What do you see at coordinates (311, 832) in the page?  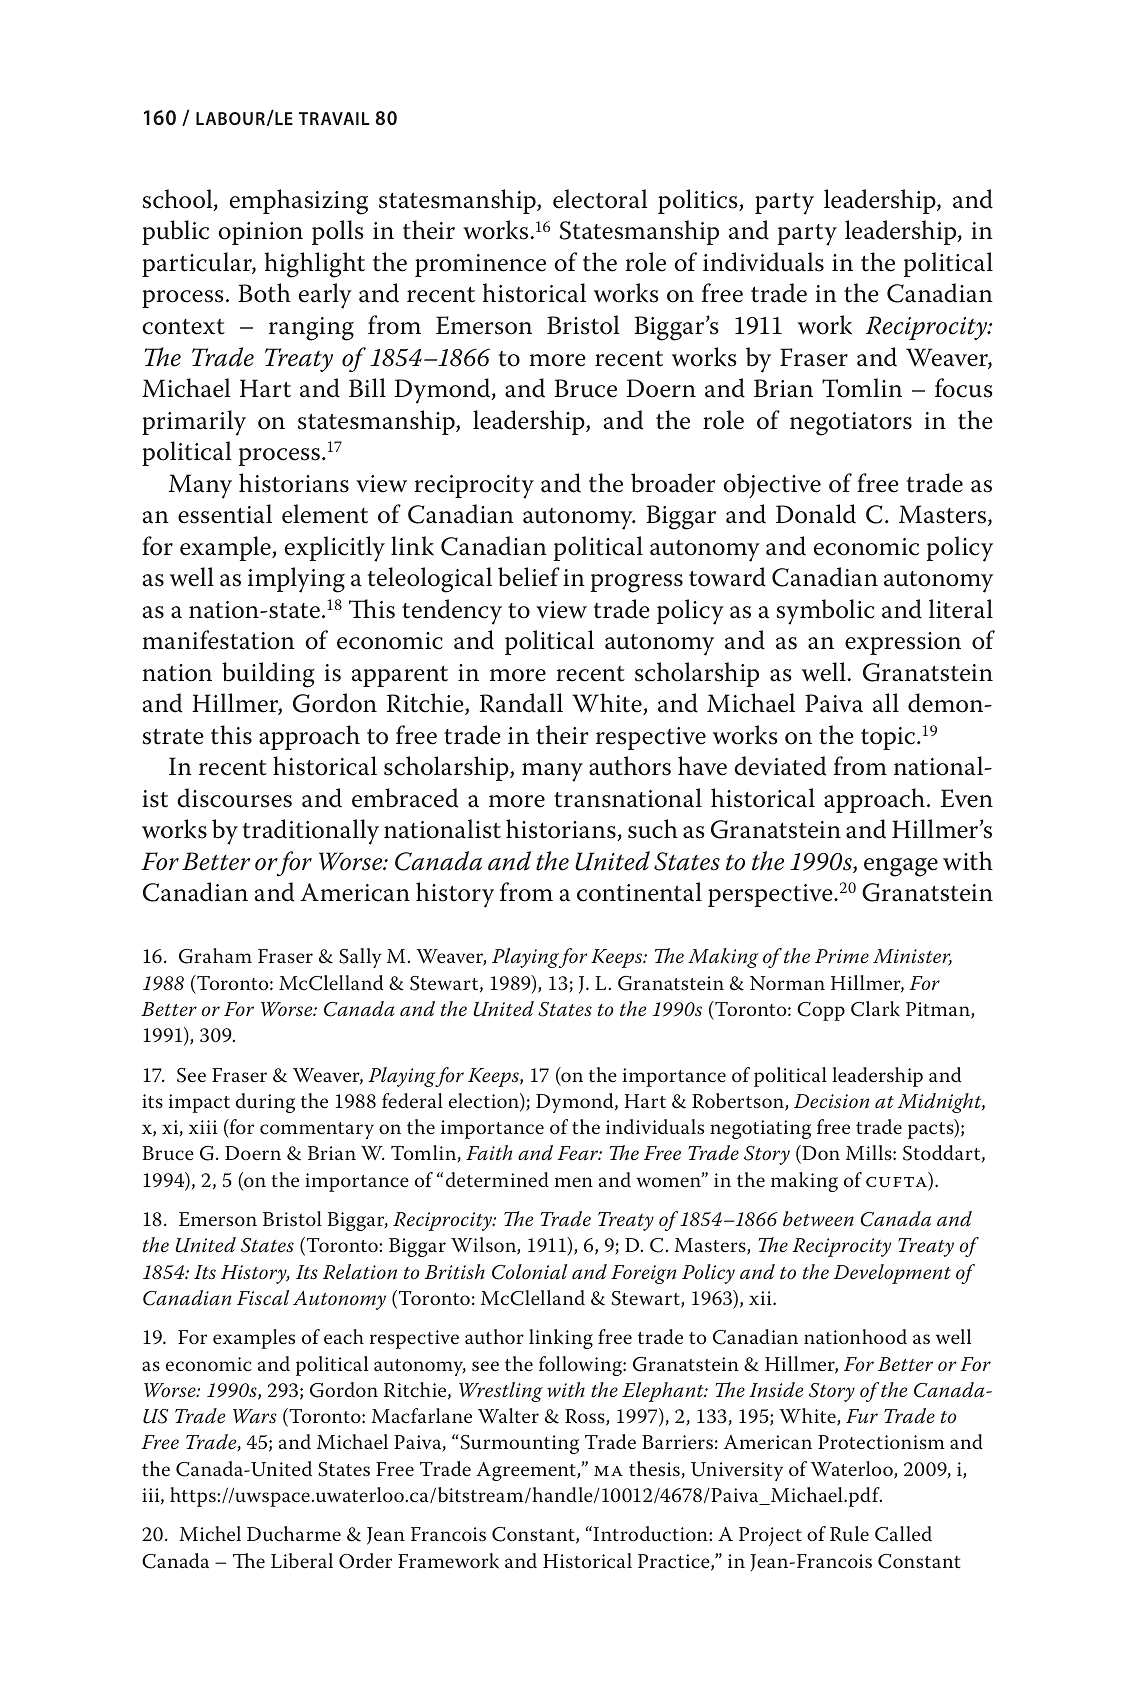 I see `traditionally` at bounding box center [311, 832].
